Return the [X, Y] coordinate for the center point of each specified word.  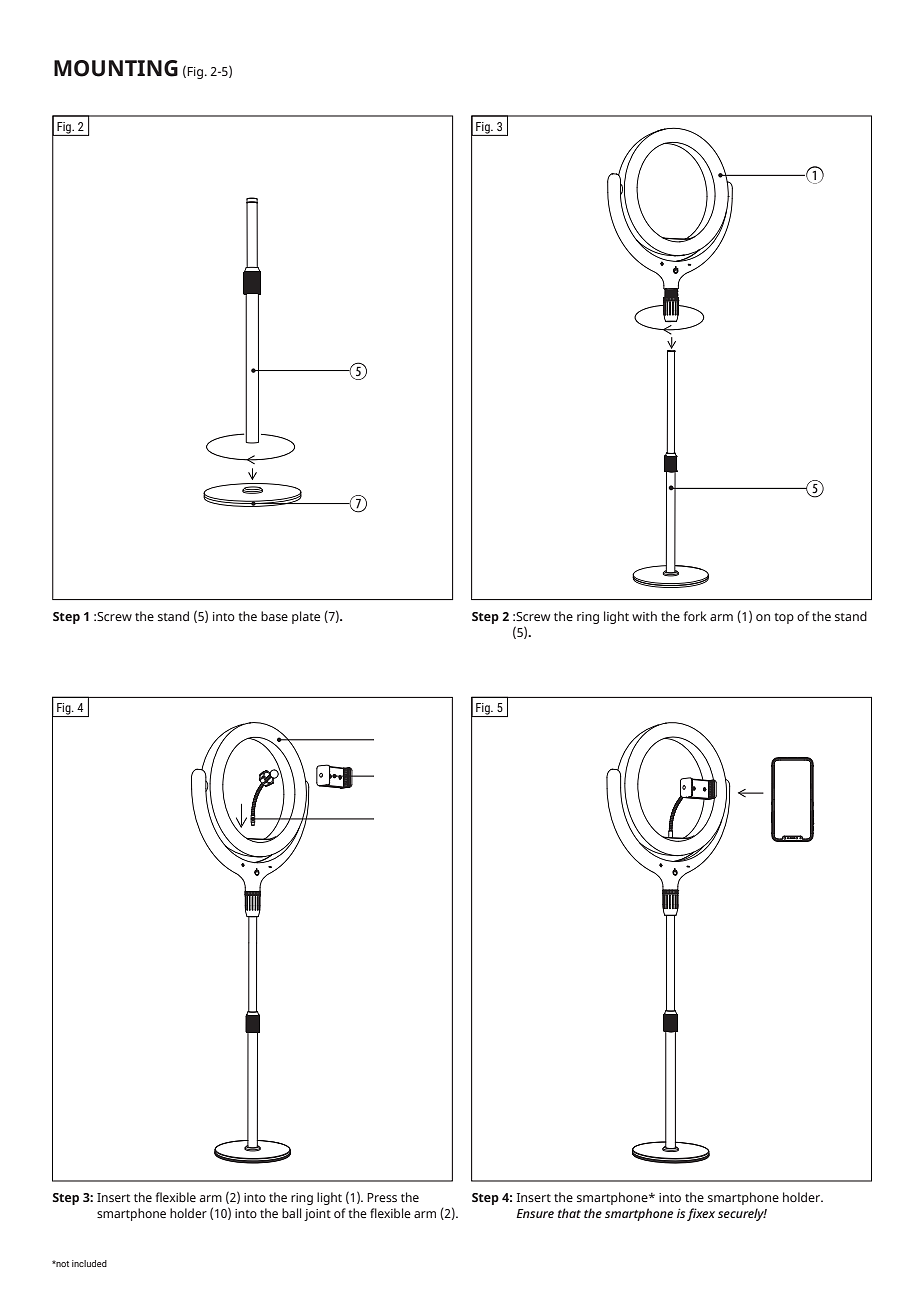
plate [306, 617]
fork [695, 616]
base [274, 616]
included [89, 1263]
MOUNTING [116, 68]
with [644, 616]
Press [382, 1197]
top [784, 618]
